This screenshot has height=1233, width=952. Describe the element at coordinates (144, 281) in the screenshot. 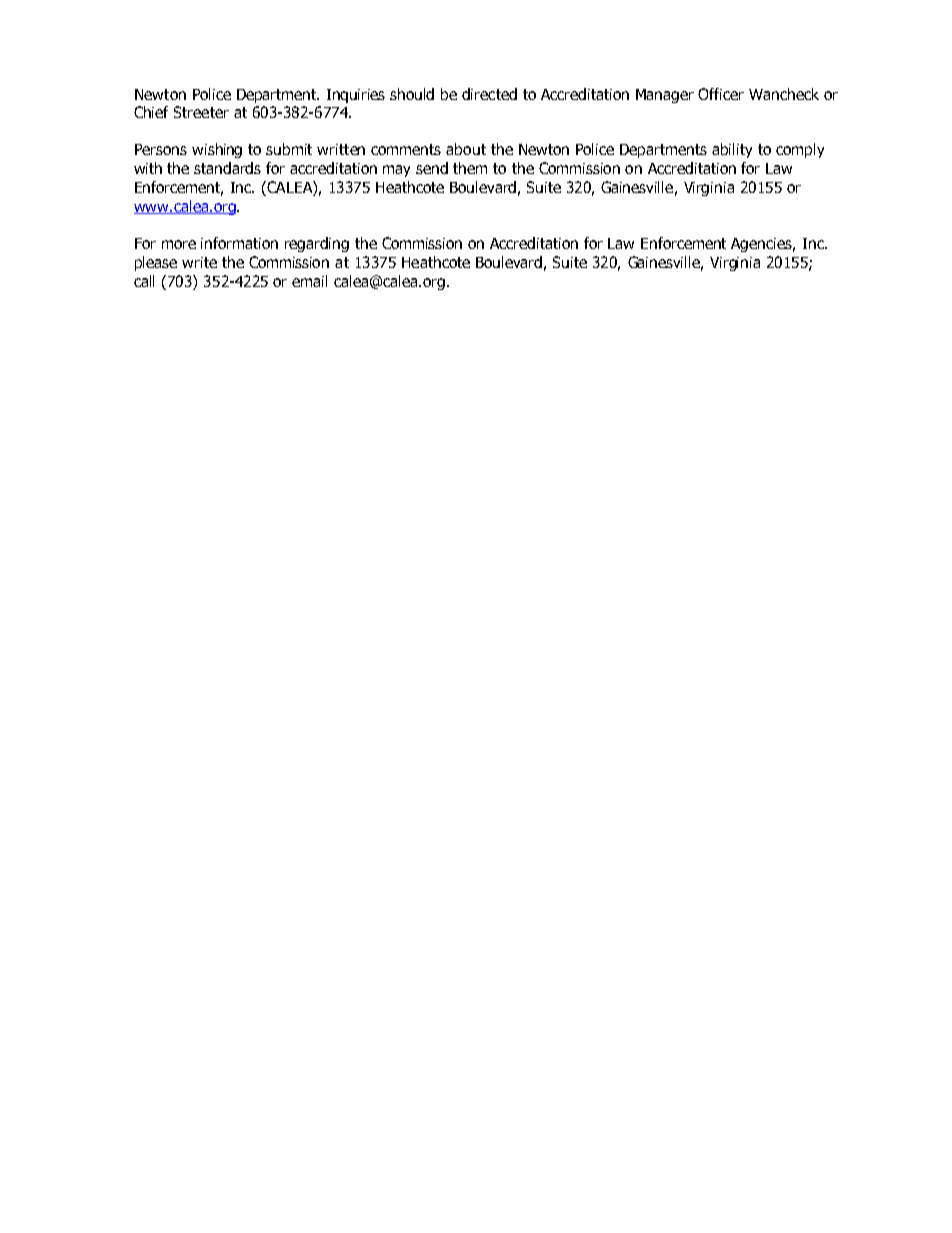

I see `call` at that location.
